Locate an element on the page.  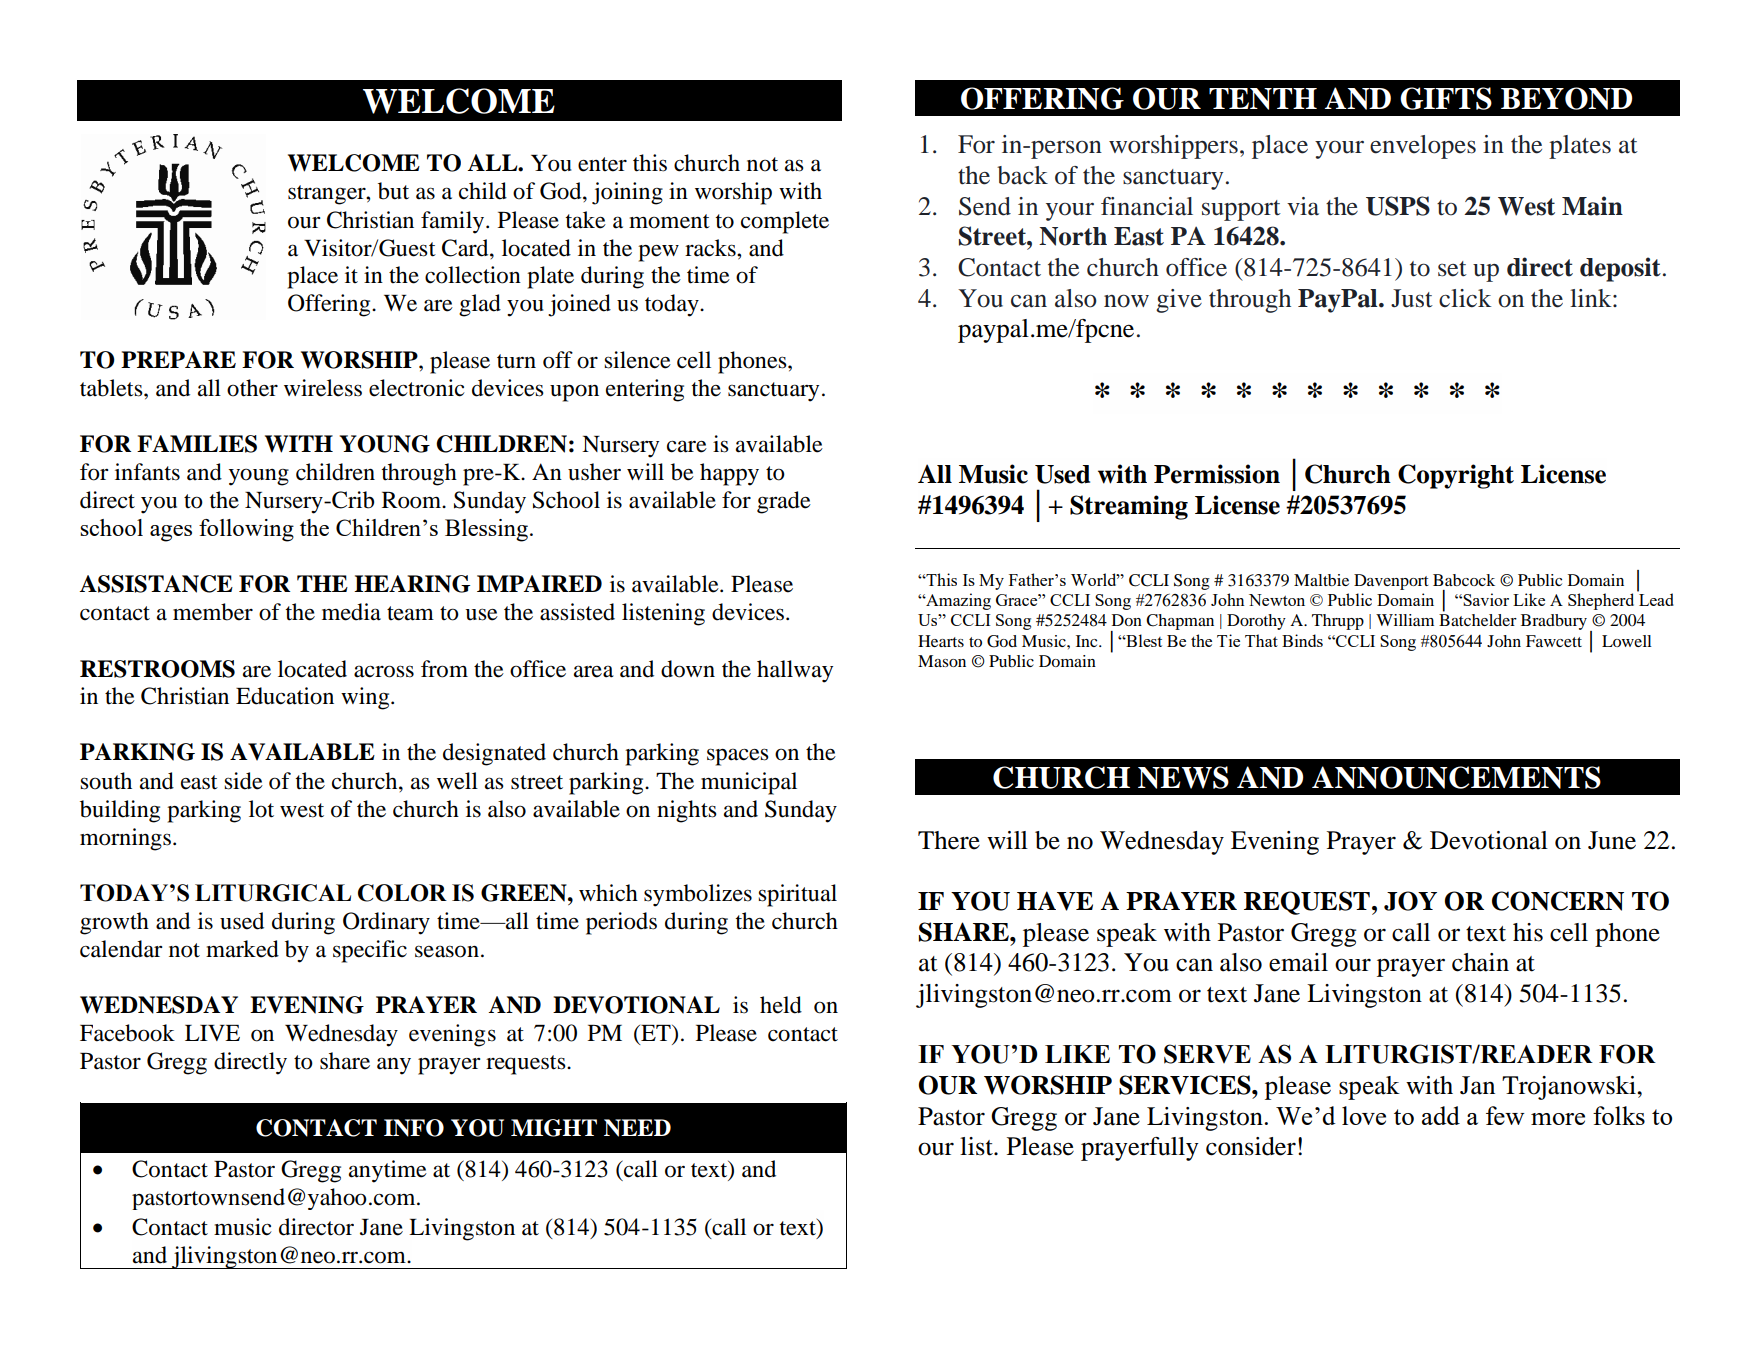
JOY is located at coordinates (1410, 901).
